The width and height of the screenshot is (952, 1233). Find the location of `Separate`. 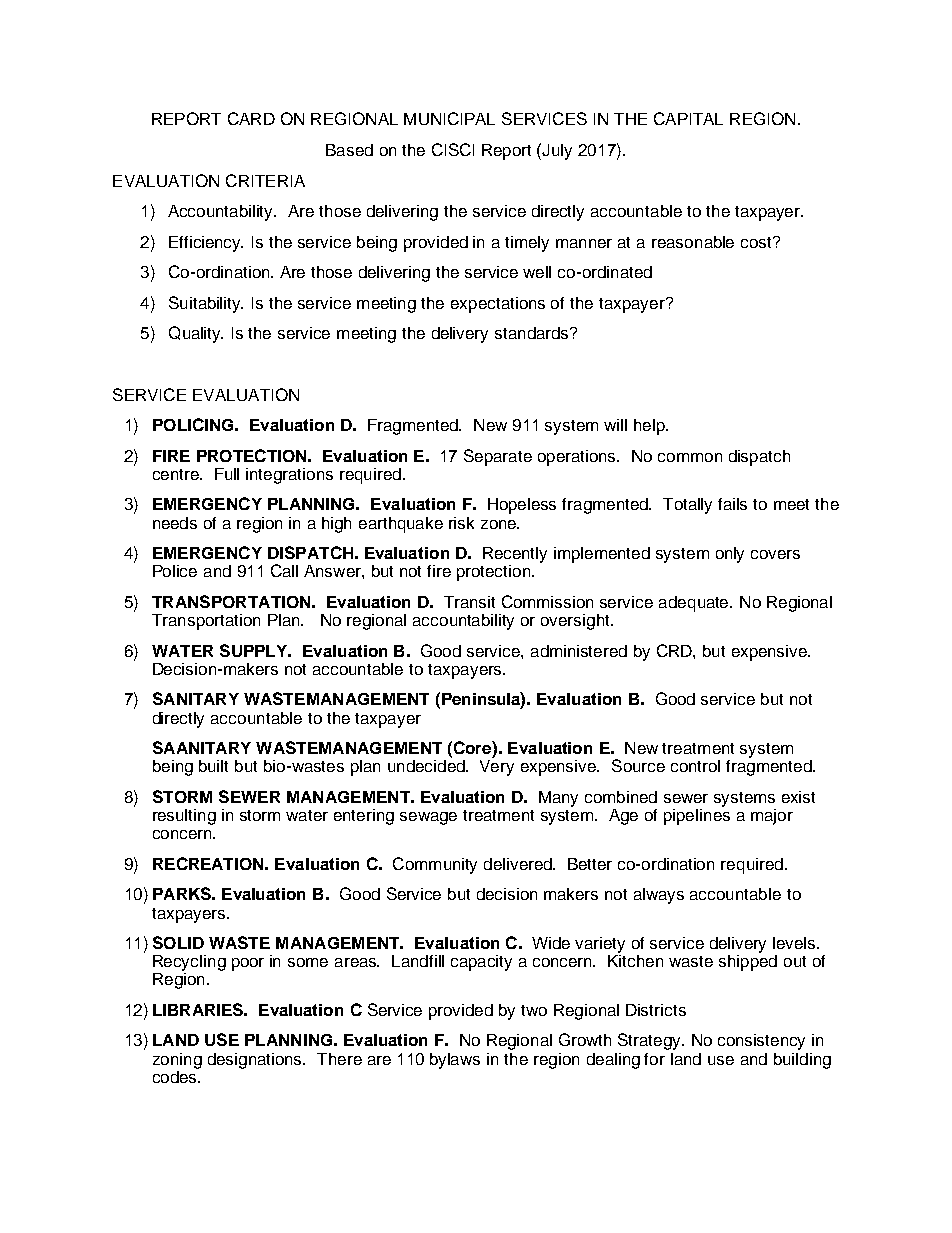

Separate is located at coordinates (498, 457).
